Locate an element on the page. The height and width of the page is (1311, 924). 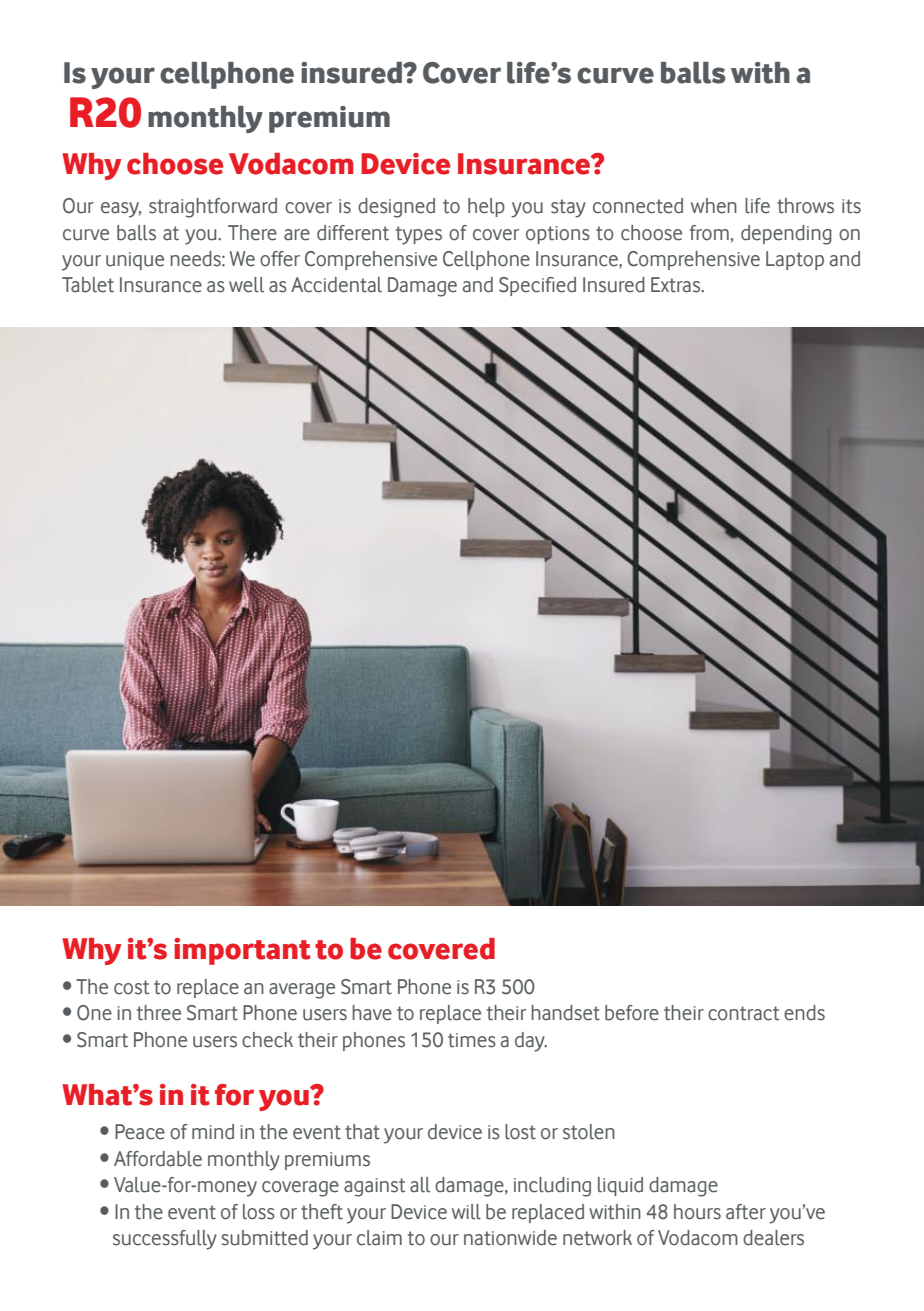
handset is located at coordinates (565, 1013).
